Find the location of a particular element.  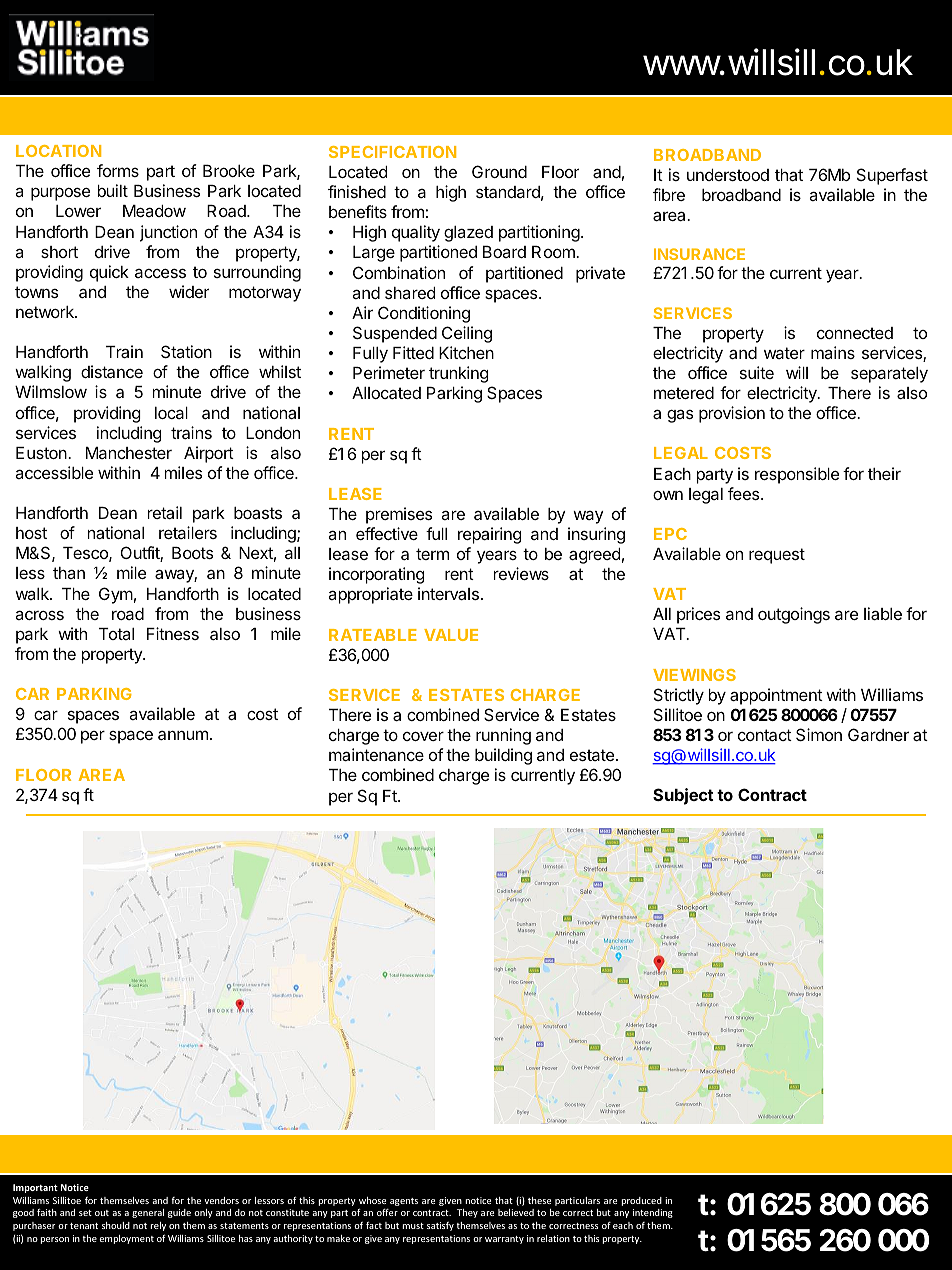

Ground is located at coordinates (499, 171).
